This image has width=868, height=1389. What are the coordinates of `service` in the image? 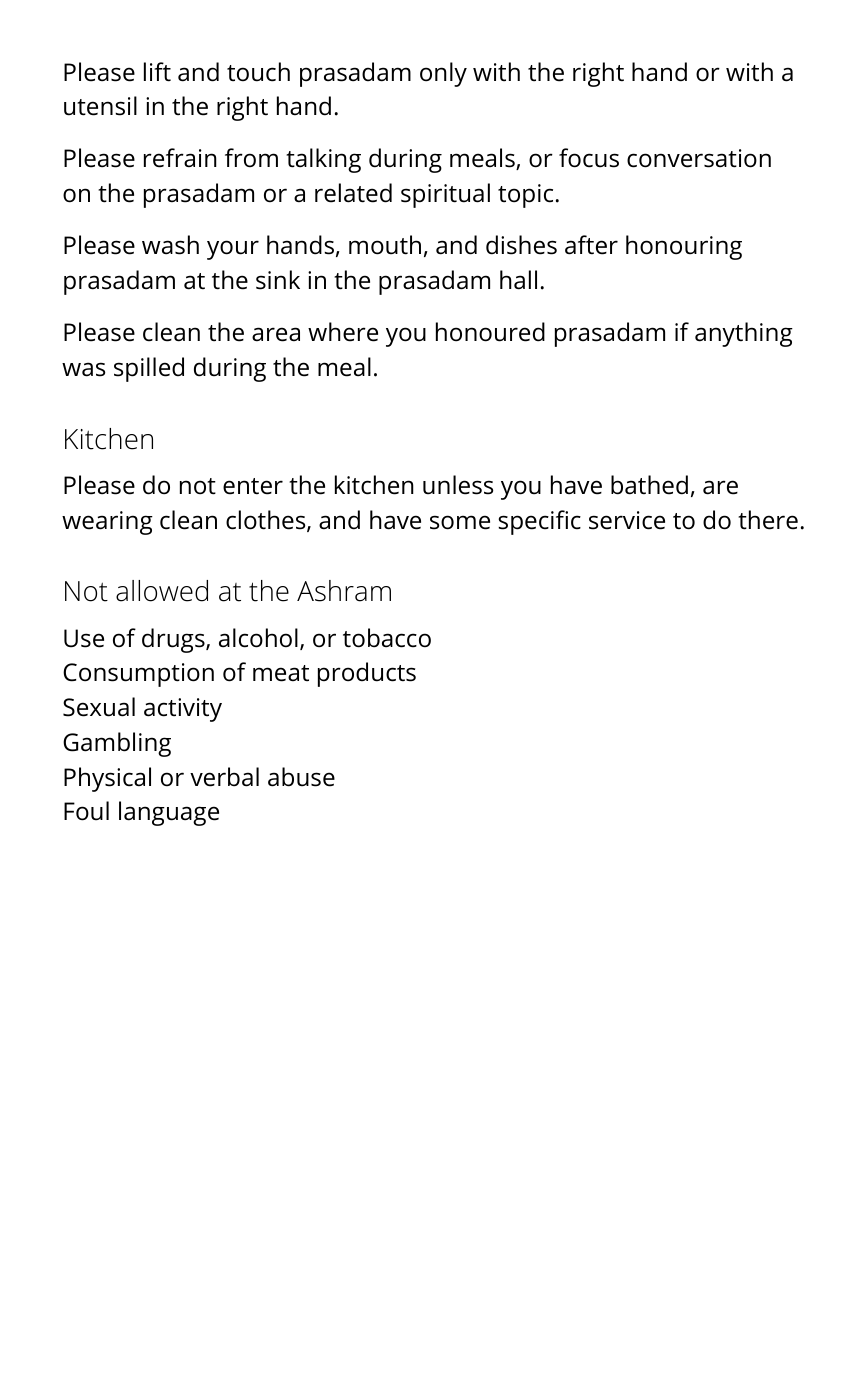 It's located at (627, 520).
